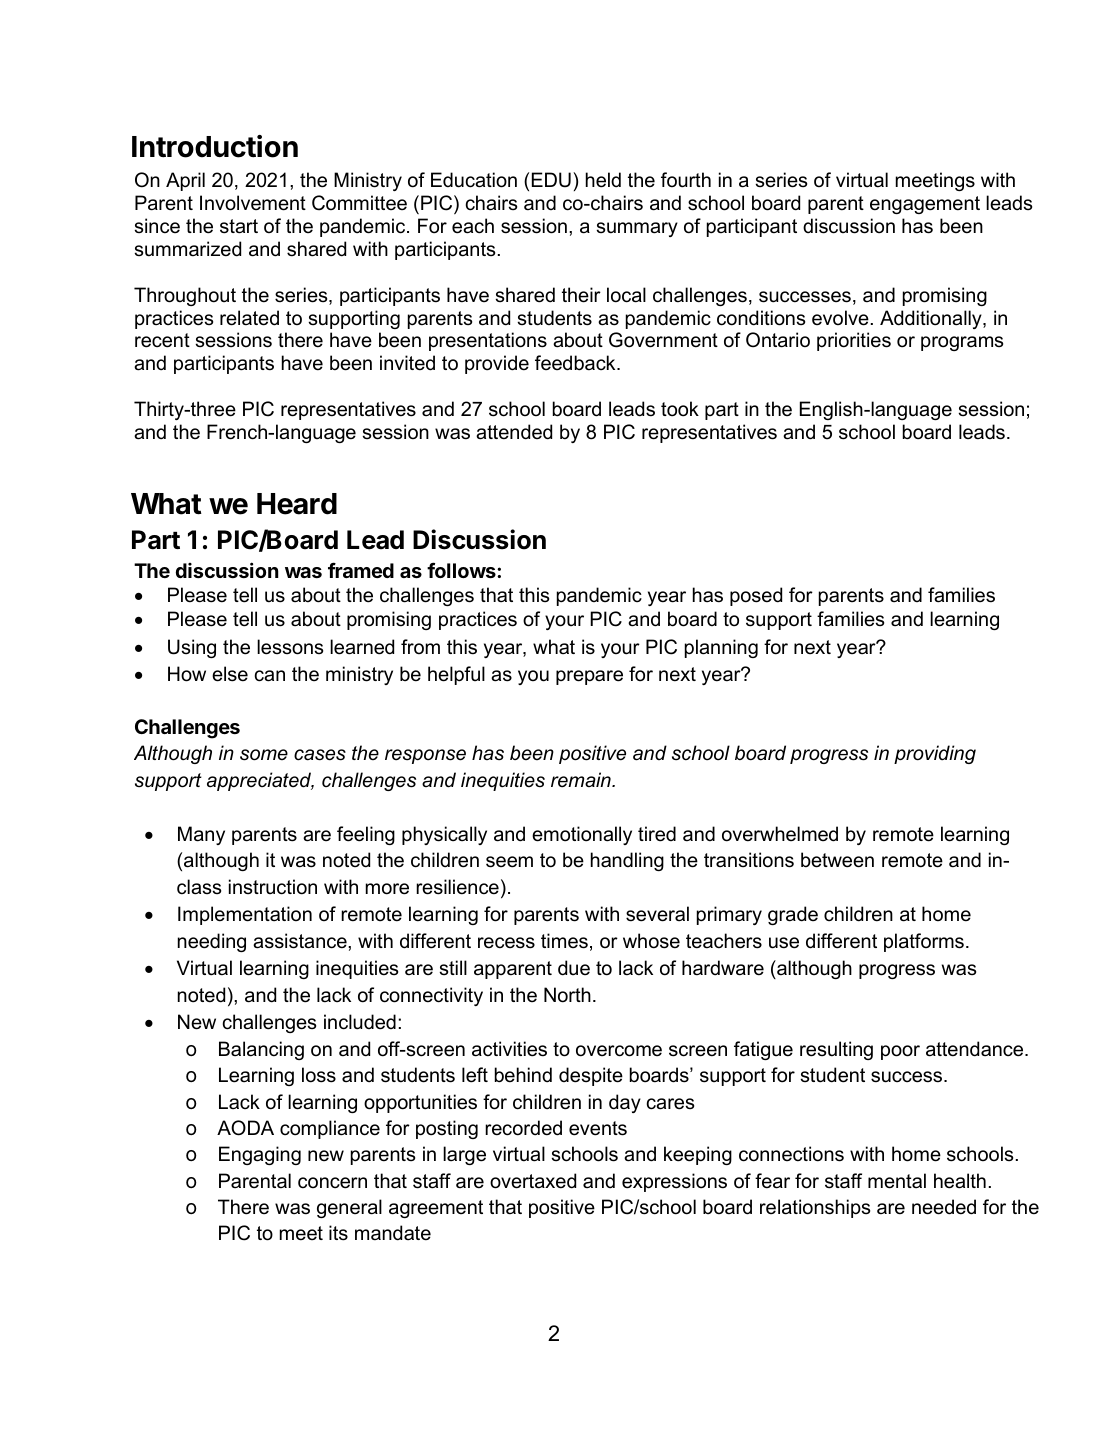  Describe the element at coordinates (603, 180) in the screenshot. I see `held` at that location.
